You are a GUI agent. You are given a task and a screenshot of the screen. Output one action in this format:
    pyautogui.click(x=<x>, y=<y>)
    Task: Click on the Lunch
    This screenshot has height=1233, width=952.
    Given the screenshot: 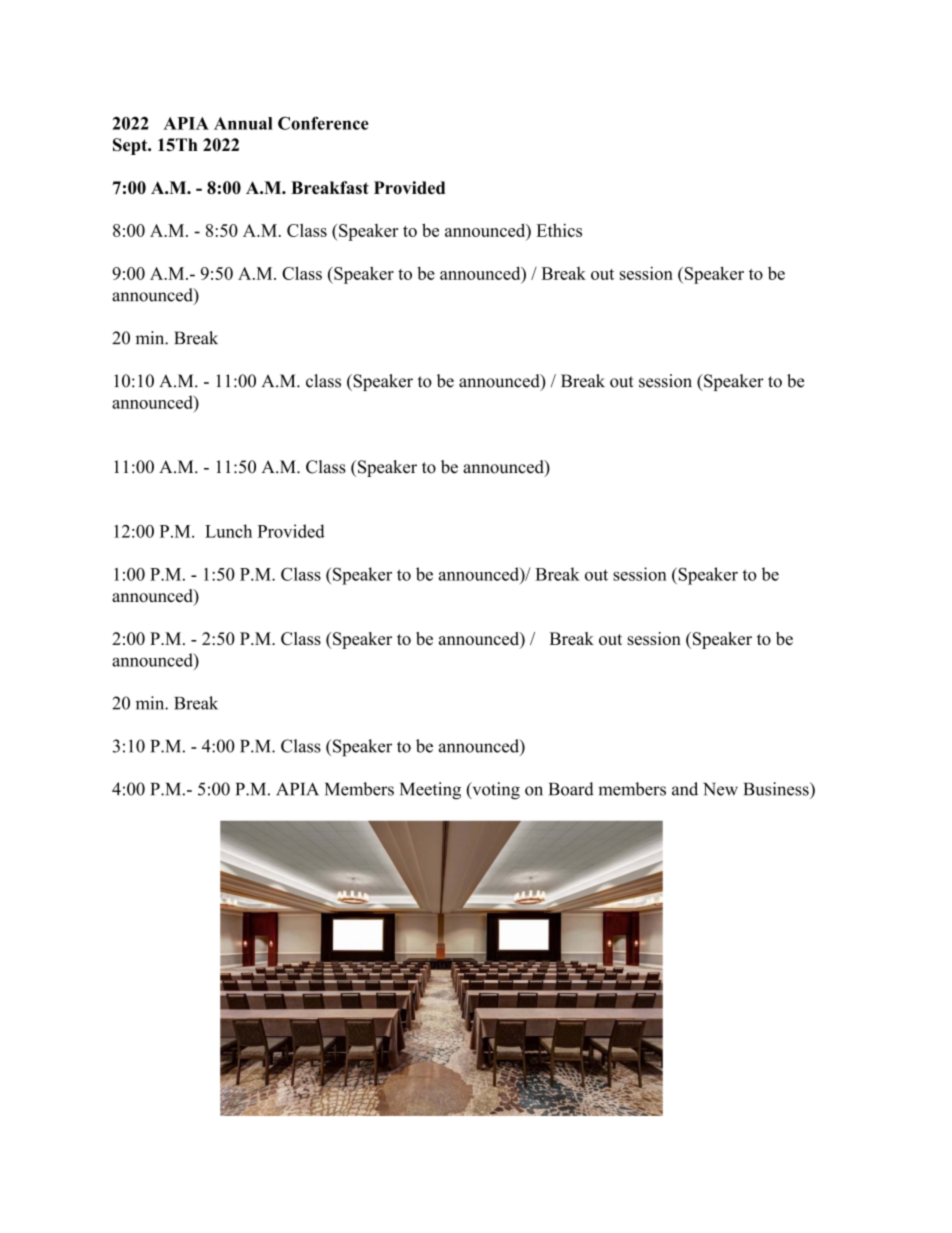 What is the action you would take?
    pyautogui.click(x=228, y=531)
